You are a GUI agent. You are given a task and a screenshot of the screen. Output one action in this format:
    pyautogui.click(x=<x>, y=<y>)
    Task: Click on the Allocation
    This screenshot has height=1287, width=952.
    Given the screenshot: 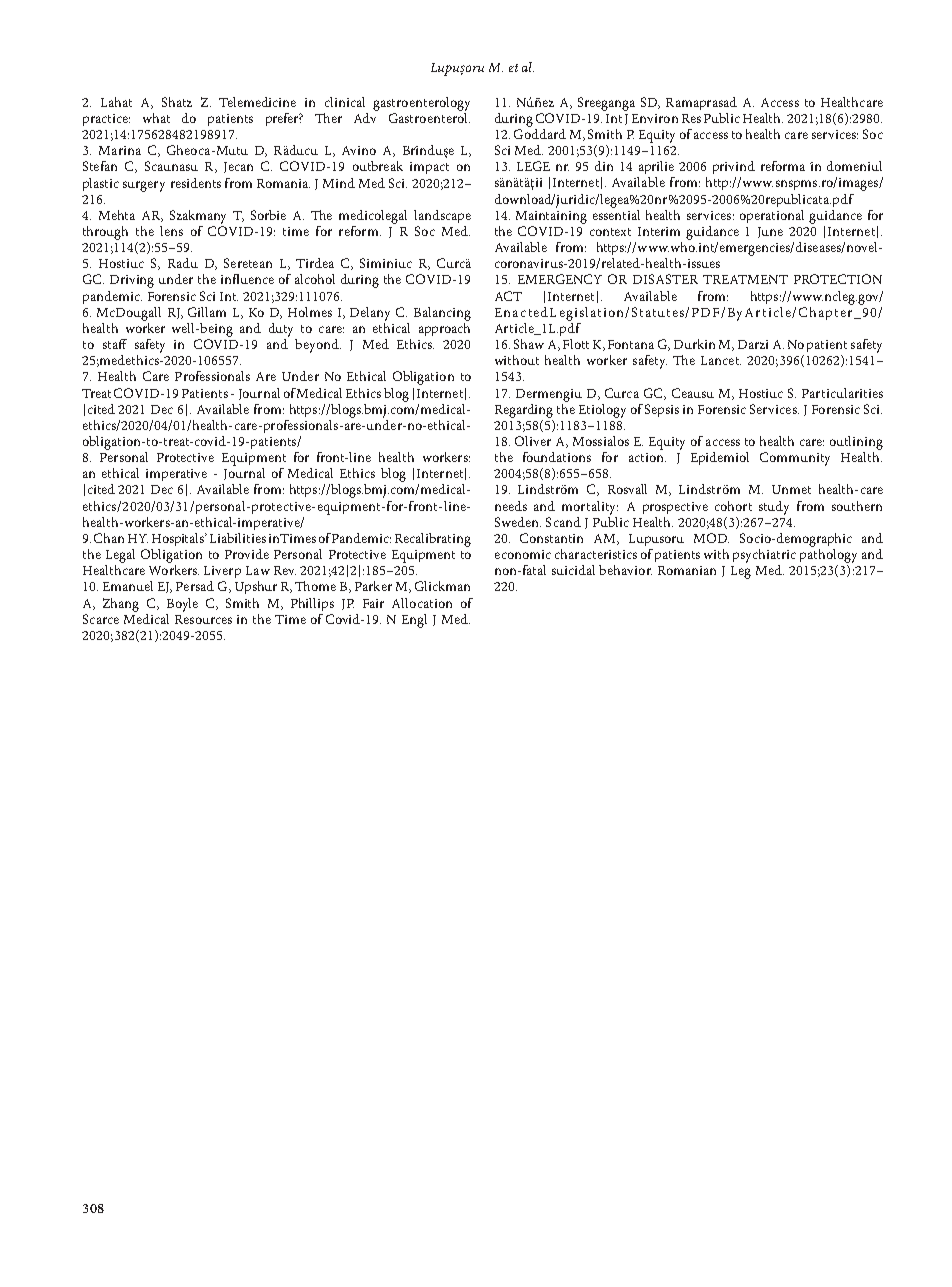 What is the action you would take?
    pyautogui.click(x=422, y=603)
